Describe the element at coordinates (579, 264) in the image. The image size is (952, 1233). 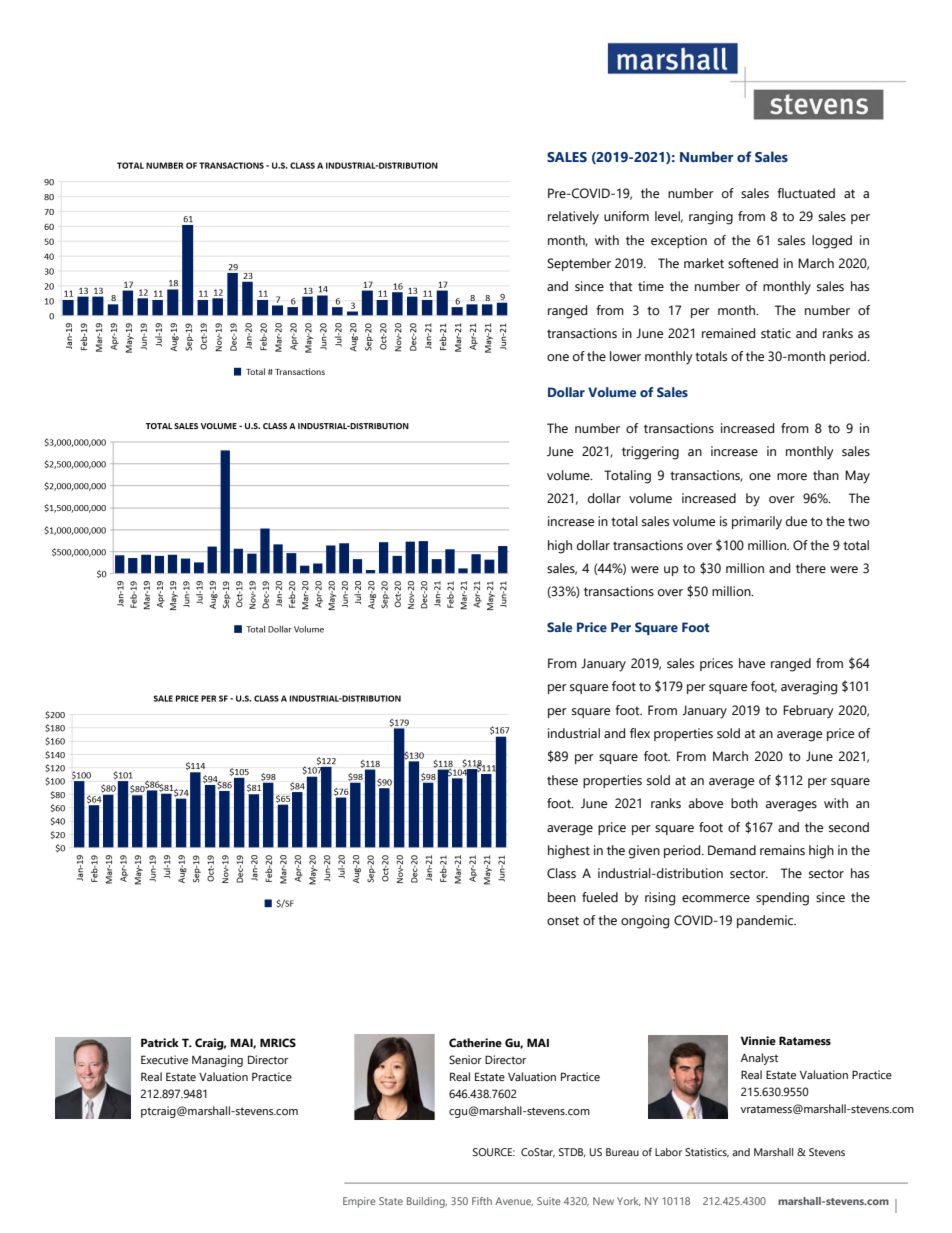
I see `September` at that location.
